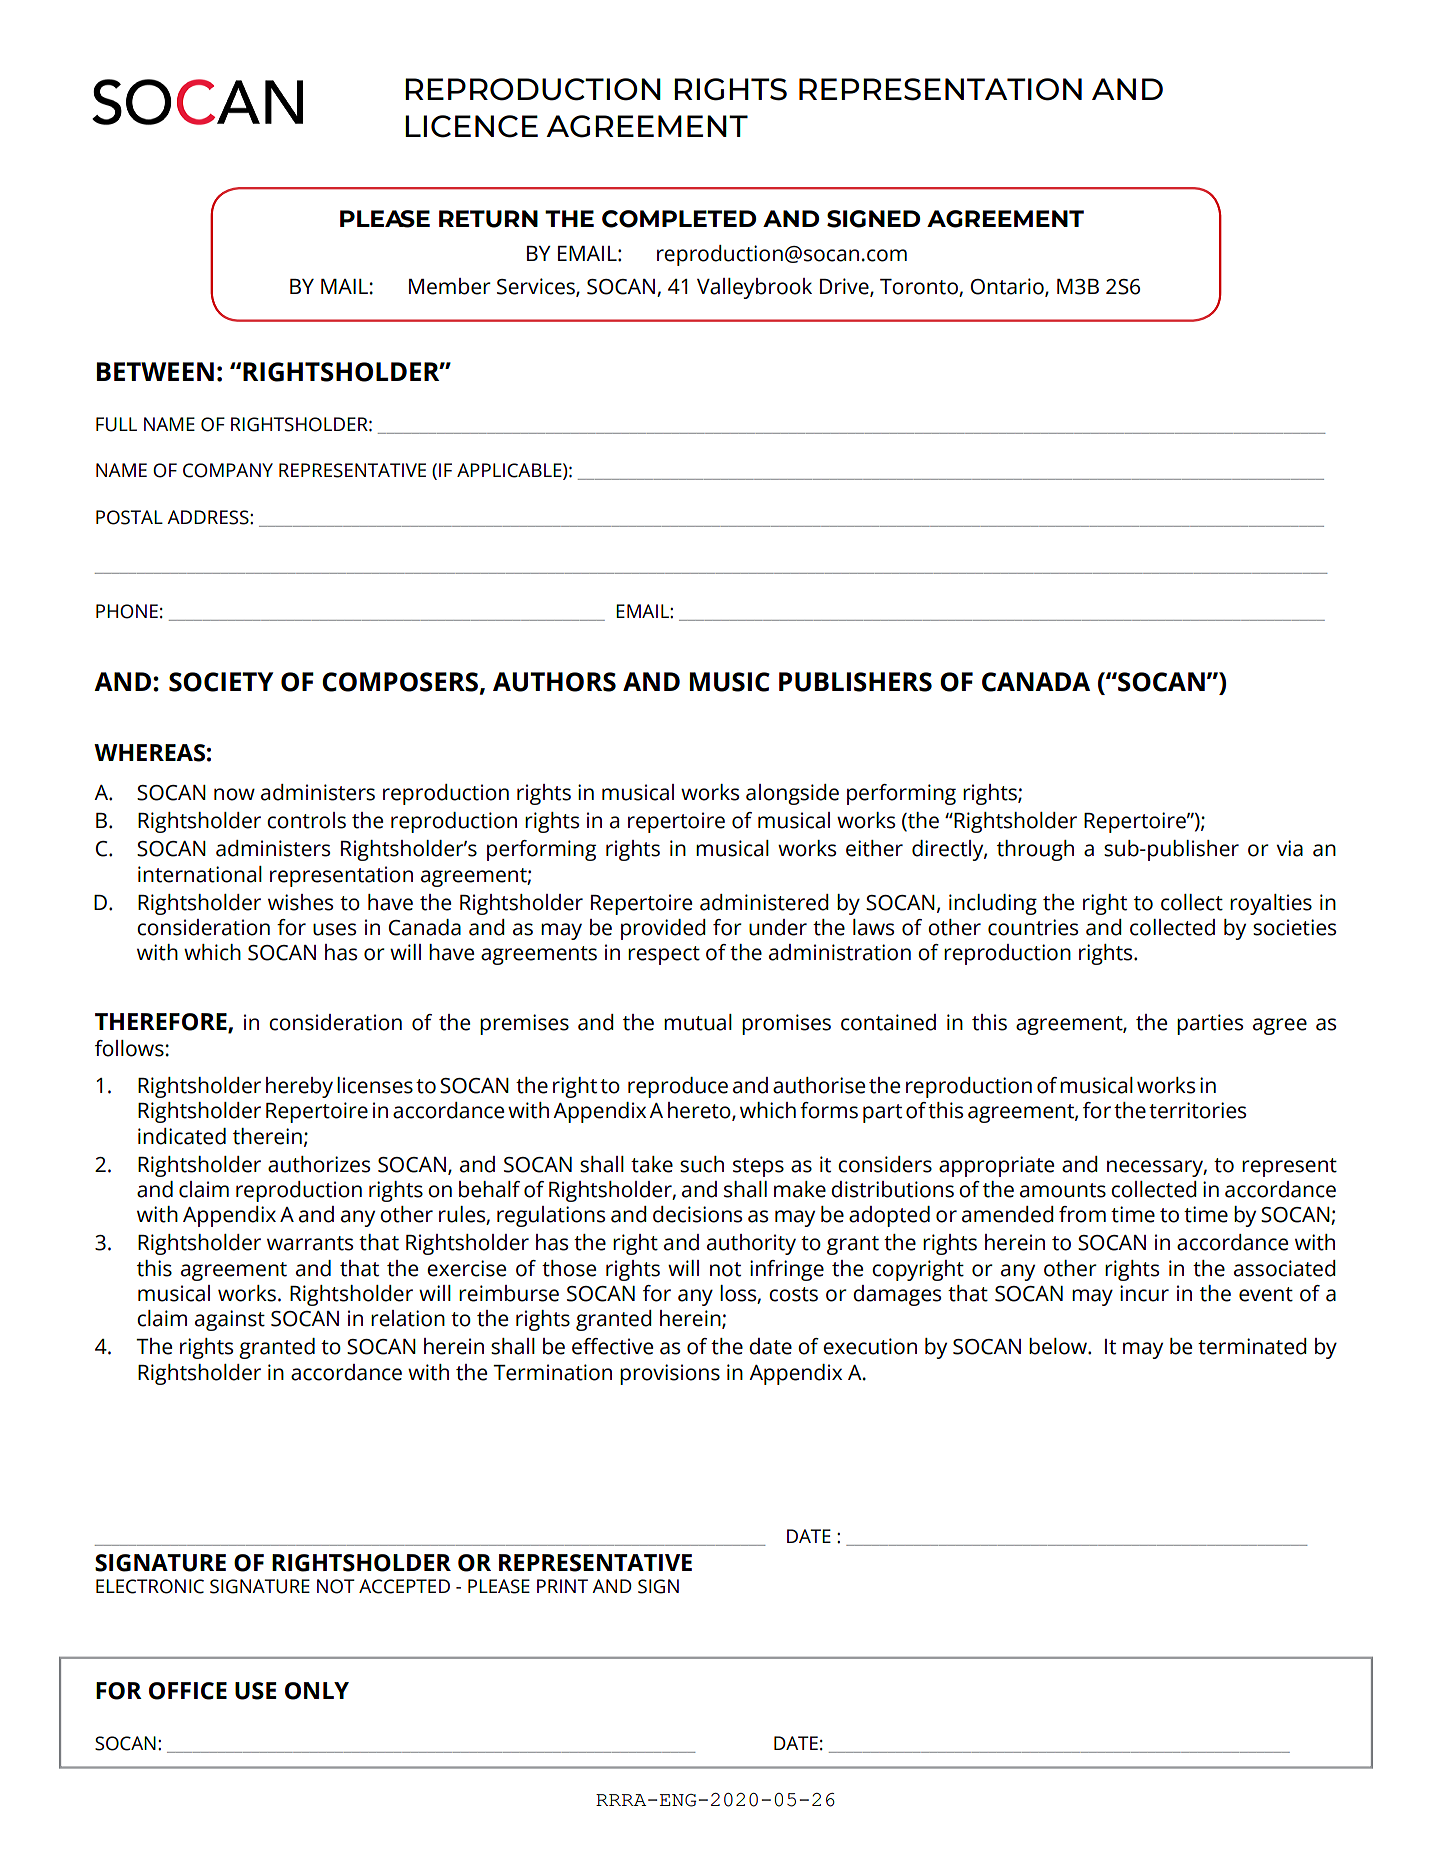  What do you see at coordinates (792, 794) in the screenshot?
I see `alongside` at bounding box center [792, 794].
